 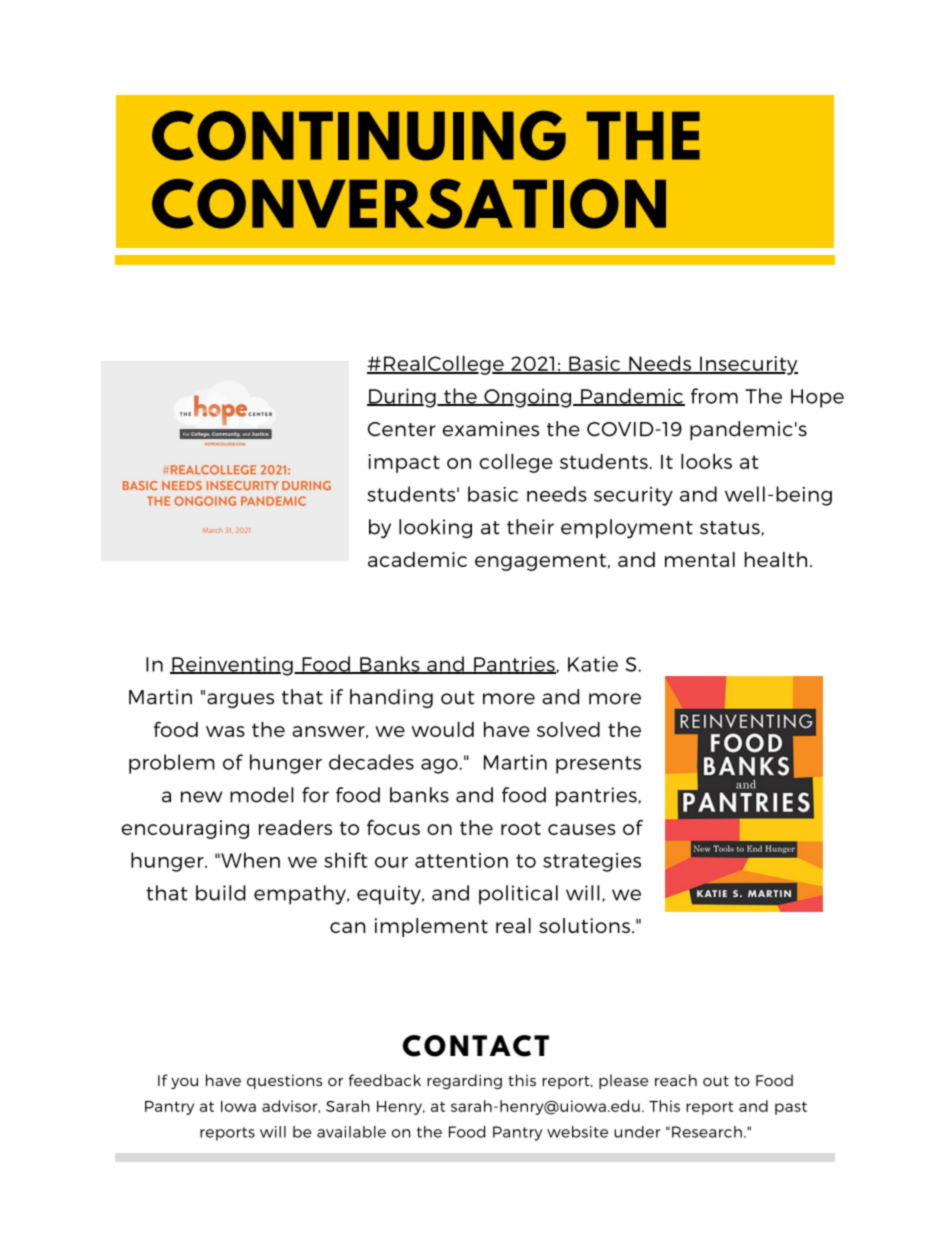 What do you see at coordinates (359, 136) in the document?
I see `CONTINUING` at bounding box center [359, 136].
